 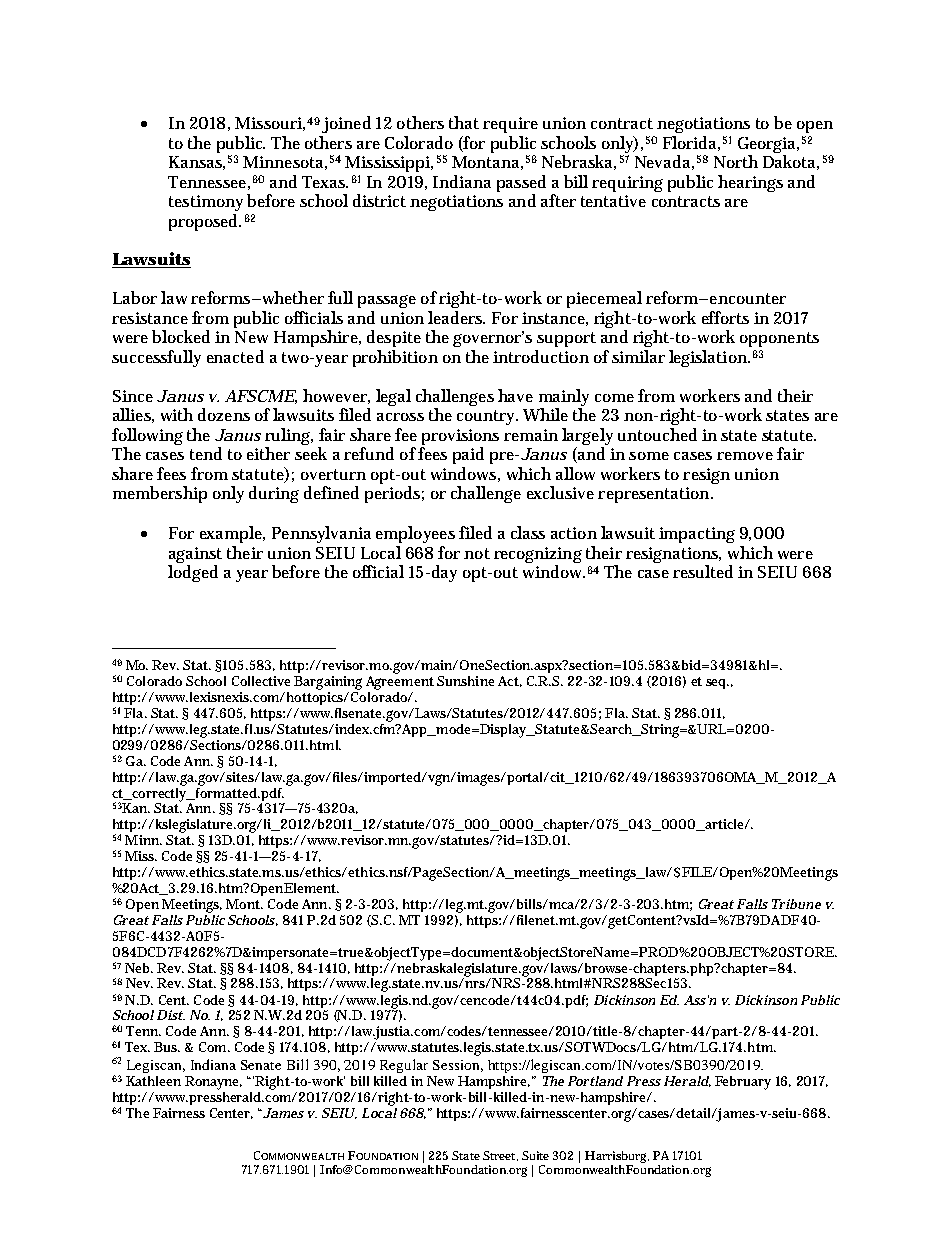 What do you see at coordinates (465, 681) in the screenshot?
I see `Sunshine` at bounding box center [465, 681].
